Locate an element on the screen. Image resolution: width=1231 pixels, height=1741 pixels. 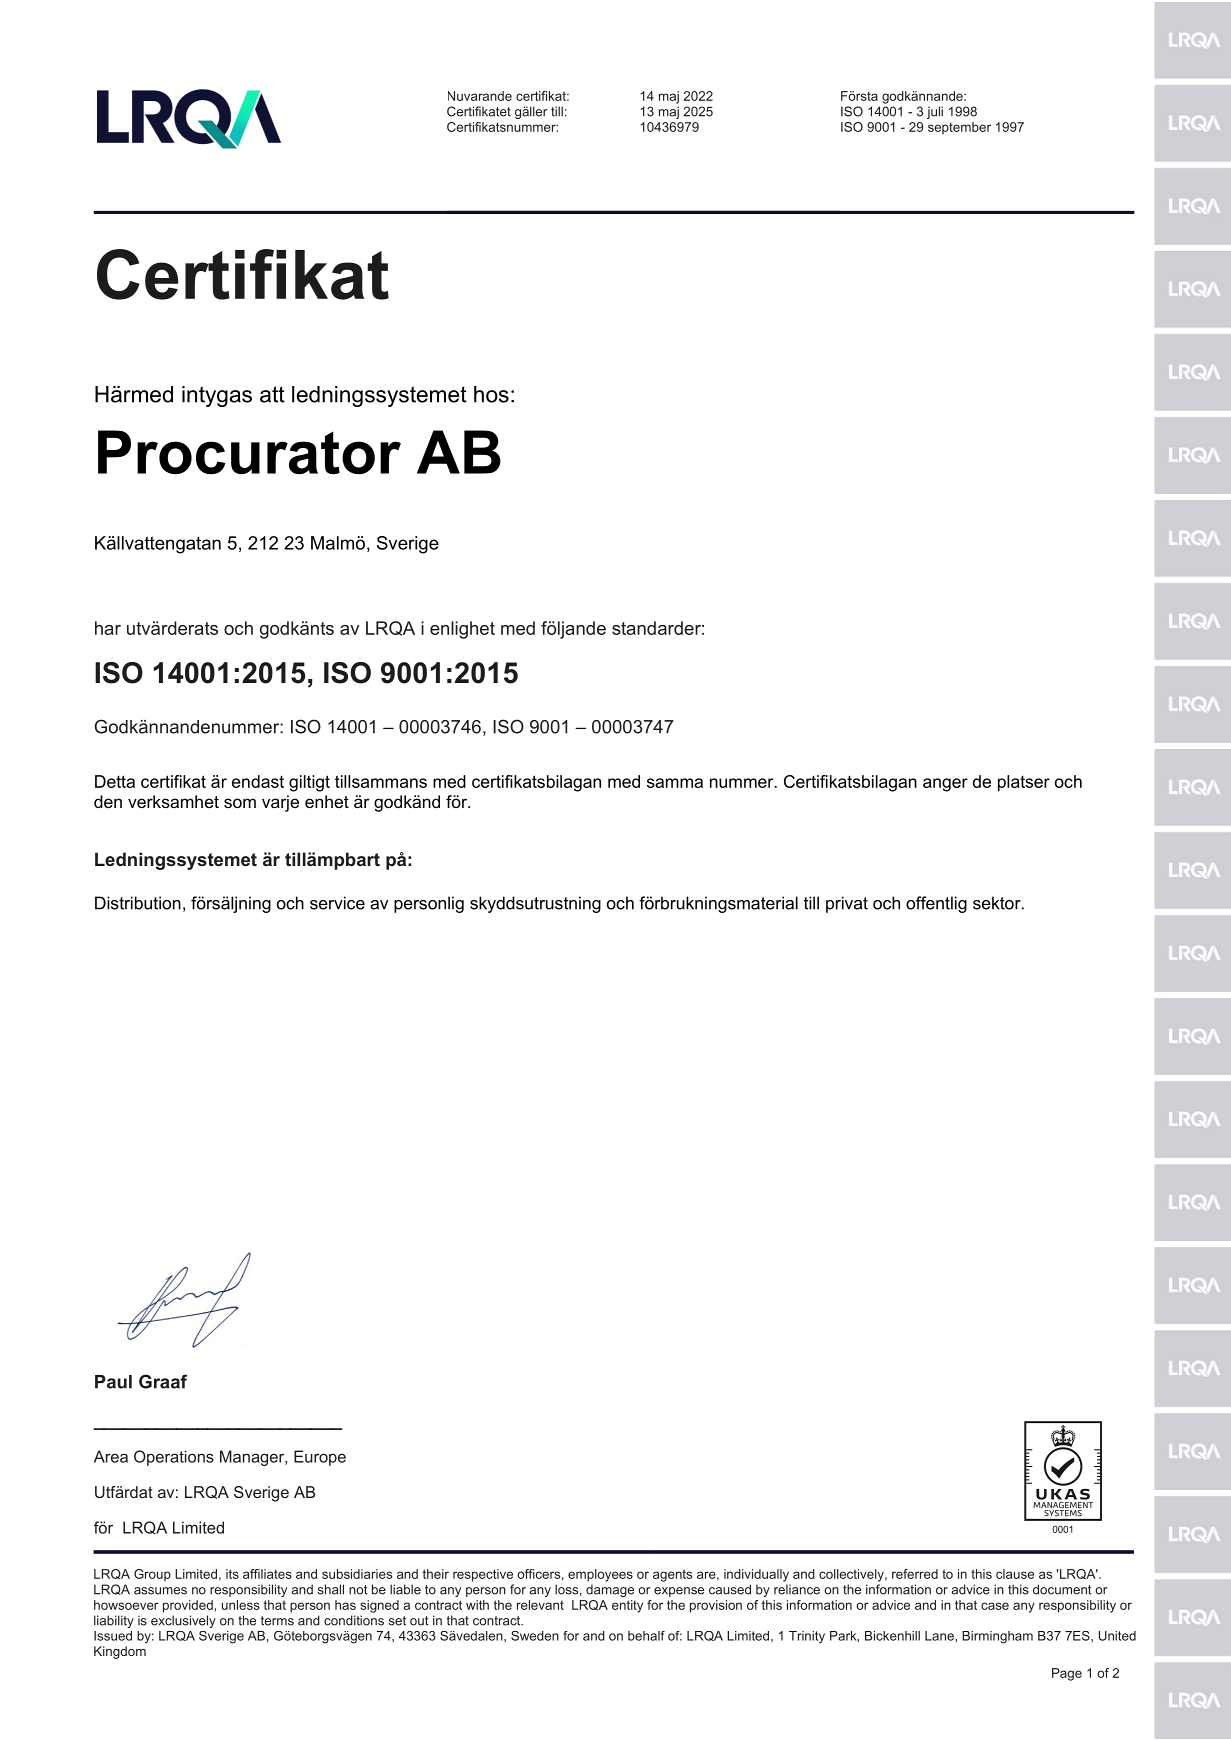
anger is located at coordinates (945, 785).
